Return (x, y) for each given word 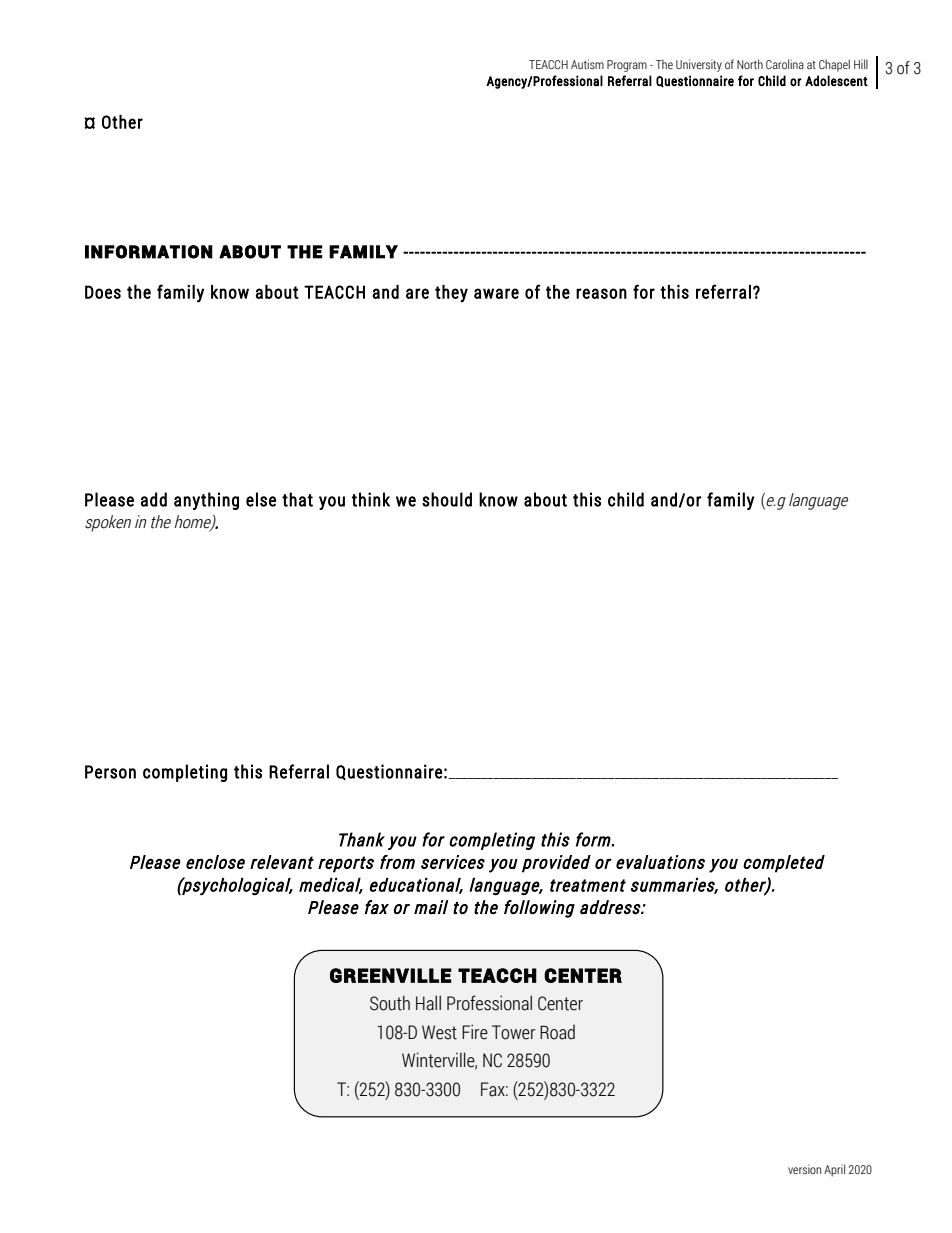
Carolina (785, 64)
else (261, 499)
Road (557, 1032)
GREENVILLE (391, 975)
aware (496, 293)
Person (110, 772)
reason (601, 293)
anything (206, 501)
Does (103, 292)
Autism (587, 64)
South (390, 1003)
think (371, 499)
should (447, 499)
